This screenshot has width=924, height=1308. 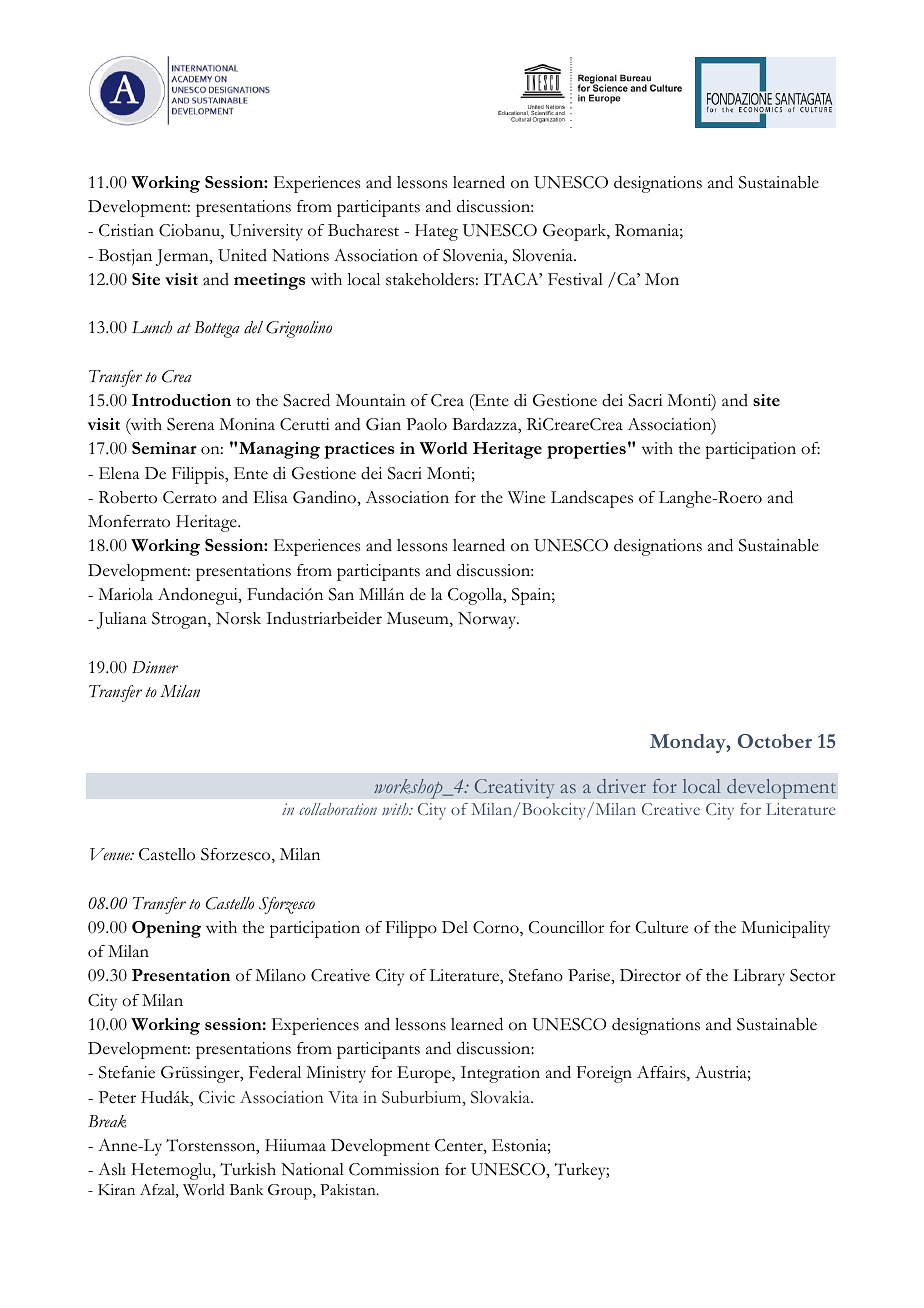 What do you see at coordinates (575, 279) in the screenshot?
I see `Festival` at bounding box center [575, 279].
